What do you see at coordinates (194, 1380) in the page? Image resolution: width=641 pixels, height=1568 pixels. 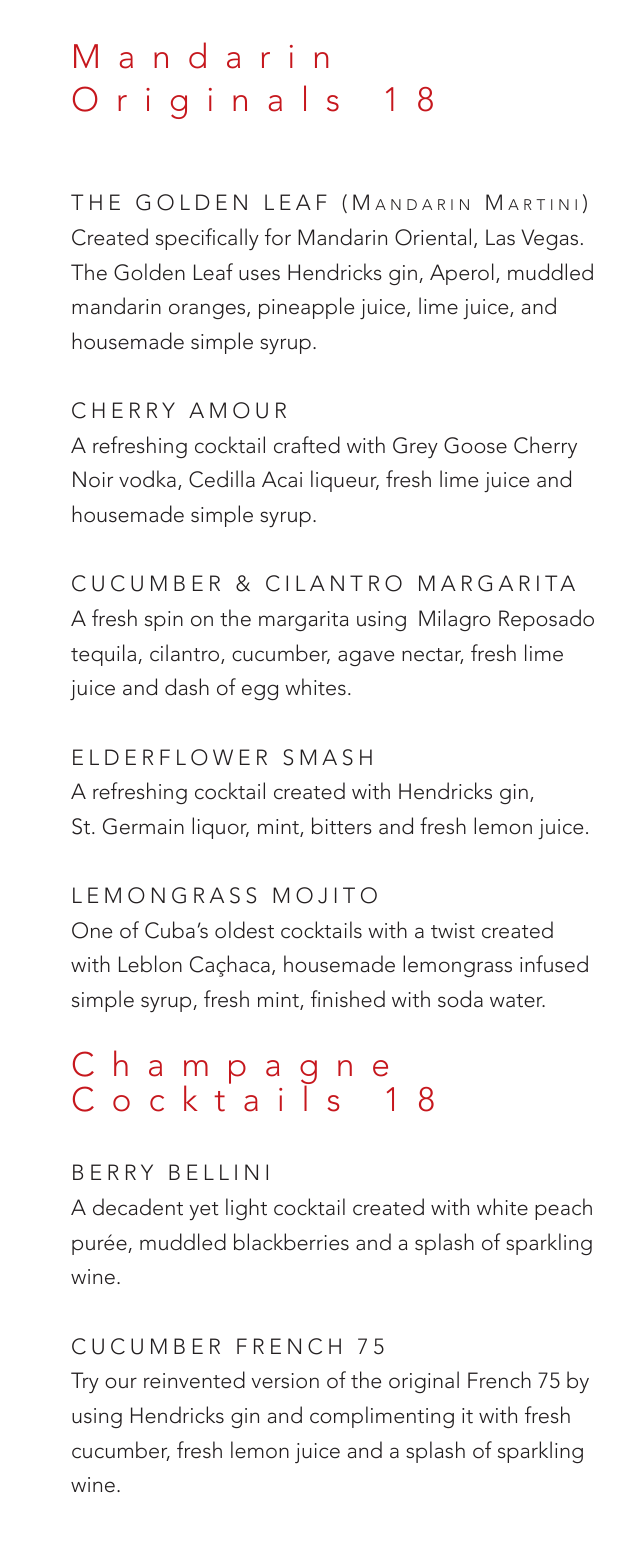 I see `reinvented` at bounding box center [194, 1380].
